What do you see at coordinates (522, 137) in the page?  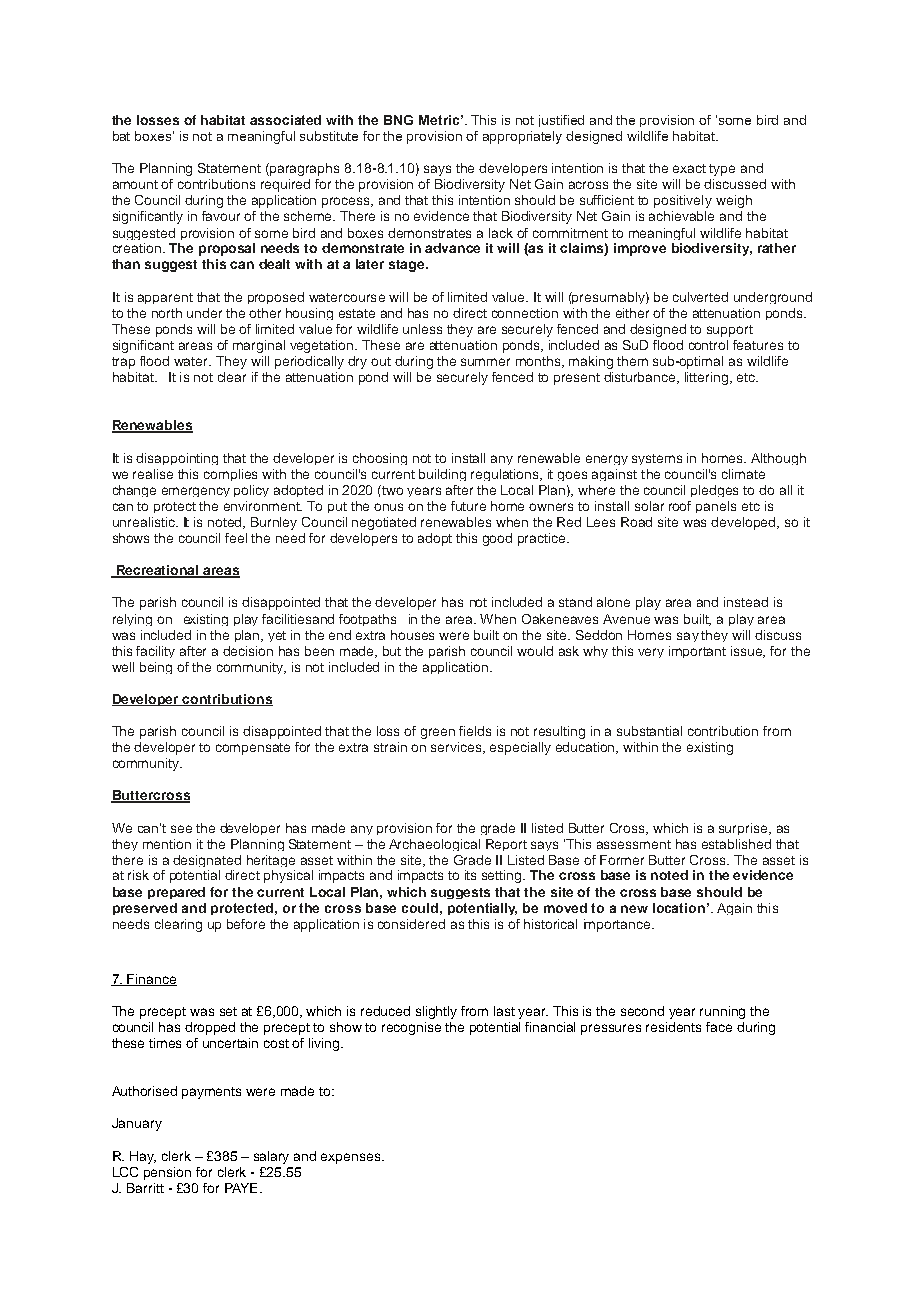 I see `appropriately` at bounding box center [522, 137].
